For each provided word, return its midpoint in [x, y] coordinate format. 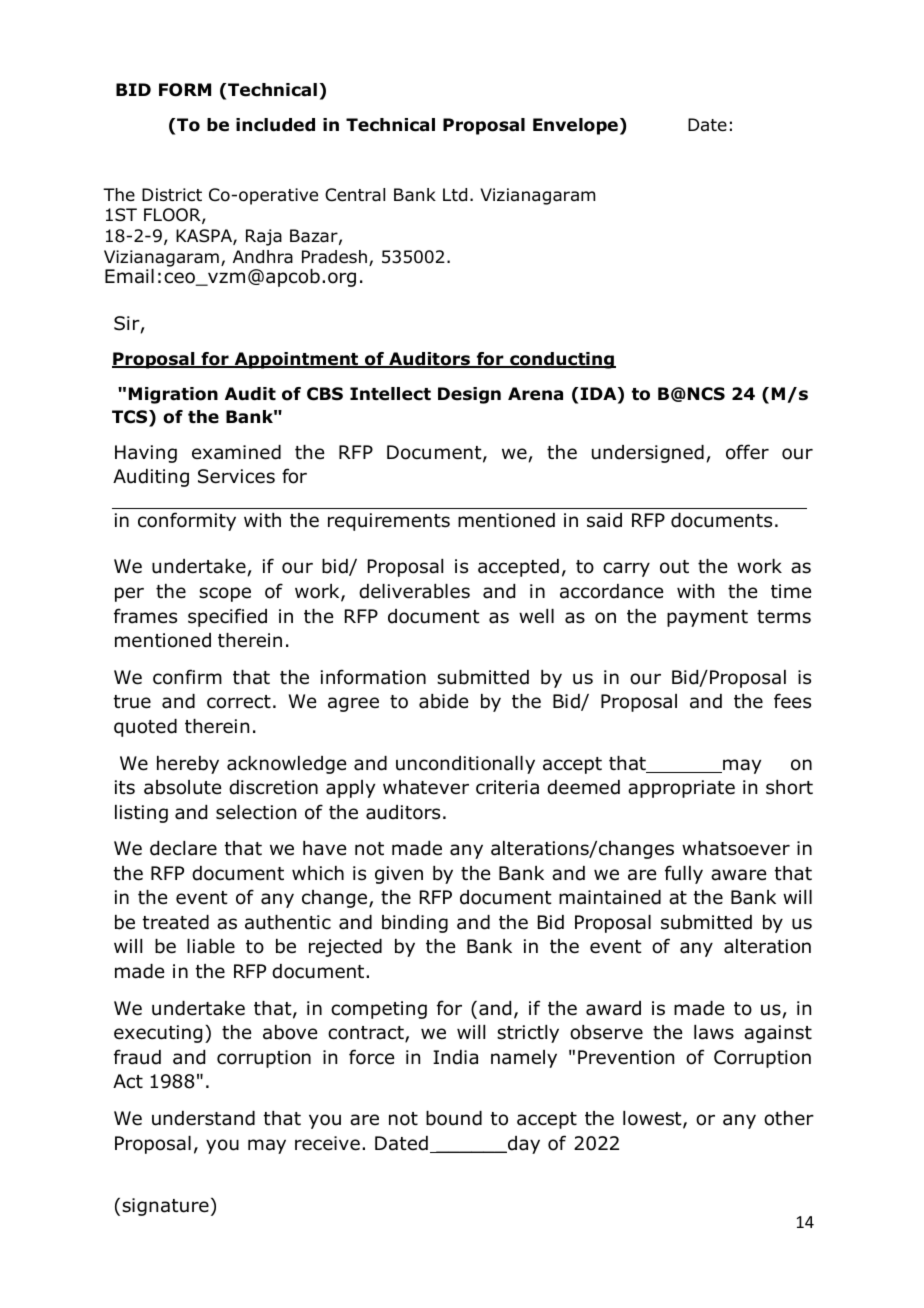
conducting [562, 360]
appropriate [681, 789]
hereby [188, 765]
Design [469, 395]
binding [415, 924]
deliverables [414, 591]
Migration [173, 395]
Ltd [455, 195]
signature [165, 1207]
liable [211, 946]
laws [714, 1032]
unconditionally [465, 765]
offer [747, 452]
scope [225, 594]
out [674, 567]
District [172, 194]
